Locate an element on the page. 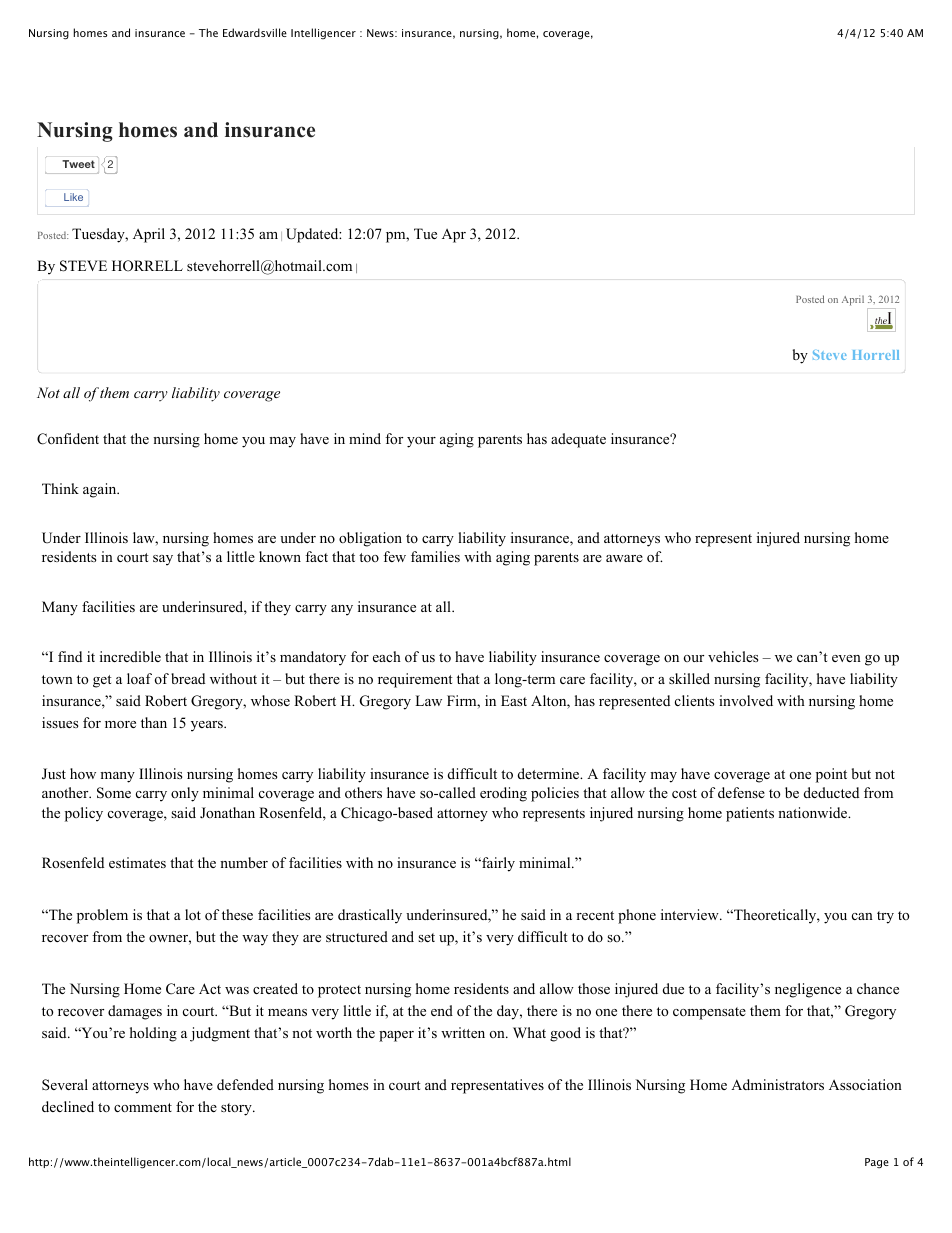  loaf is located at coordinates (139, 678).
